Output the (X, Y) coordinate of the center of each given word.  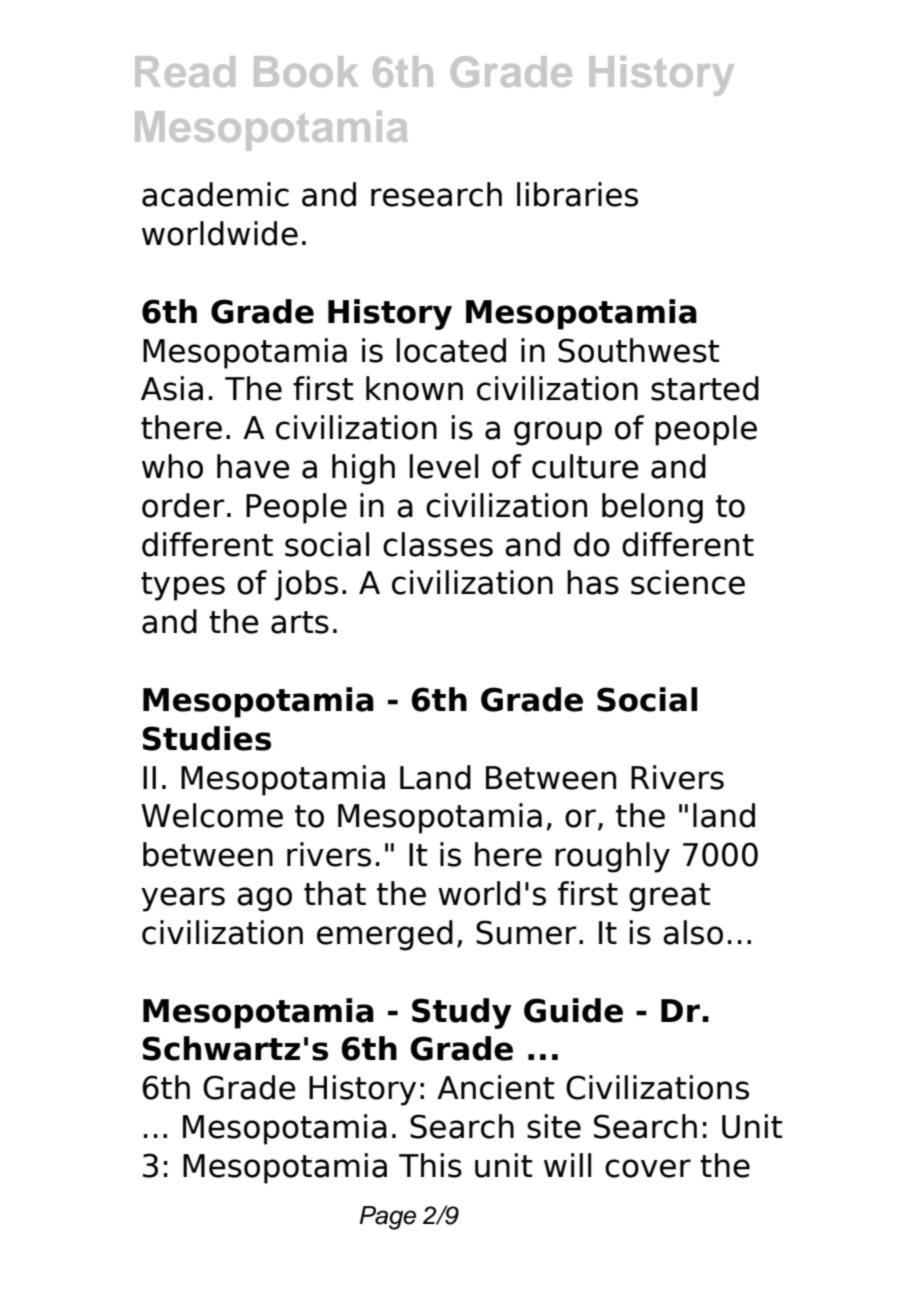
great (670, 897)
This (430, 1165)
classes (438, 544)
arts (300, 622)
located (451, 350)
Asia (172, 388)
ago (264, 899)
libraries (577, 194)
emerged (385, 935)
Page (387, 1218)
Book (306, 71)
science (688, 582)
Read (185, 71)
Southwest (639, 350)
